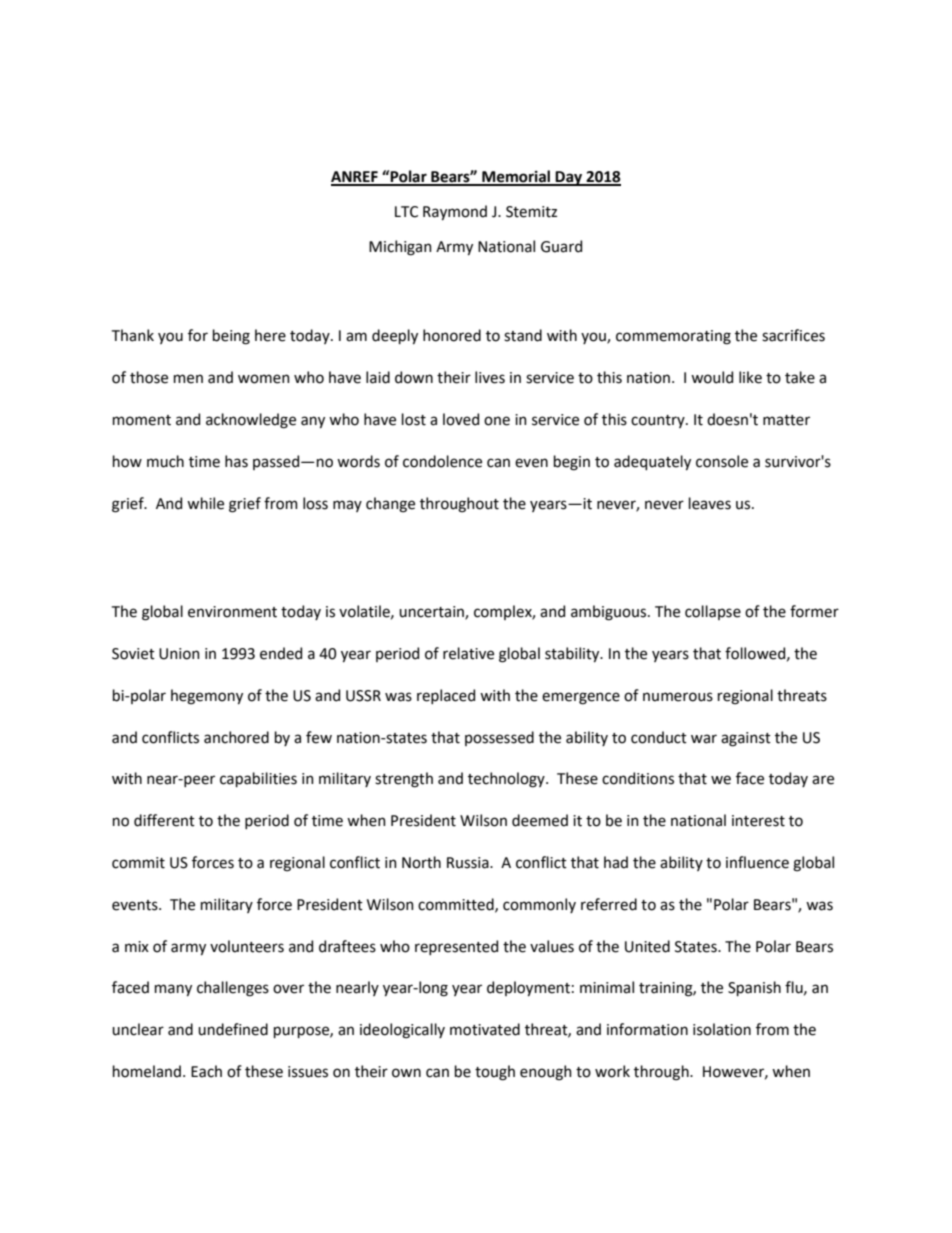 This document has width=952, height=1233. Describe the element at coordinates (406, 212) in the document. I see `LTC` at that location.
